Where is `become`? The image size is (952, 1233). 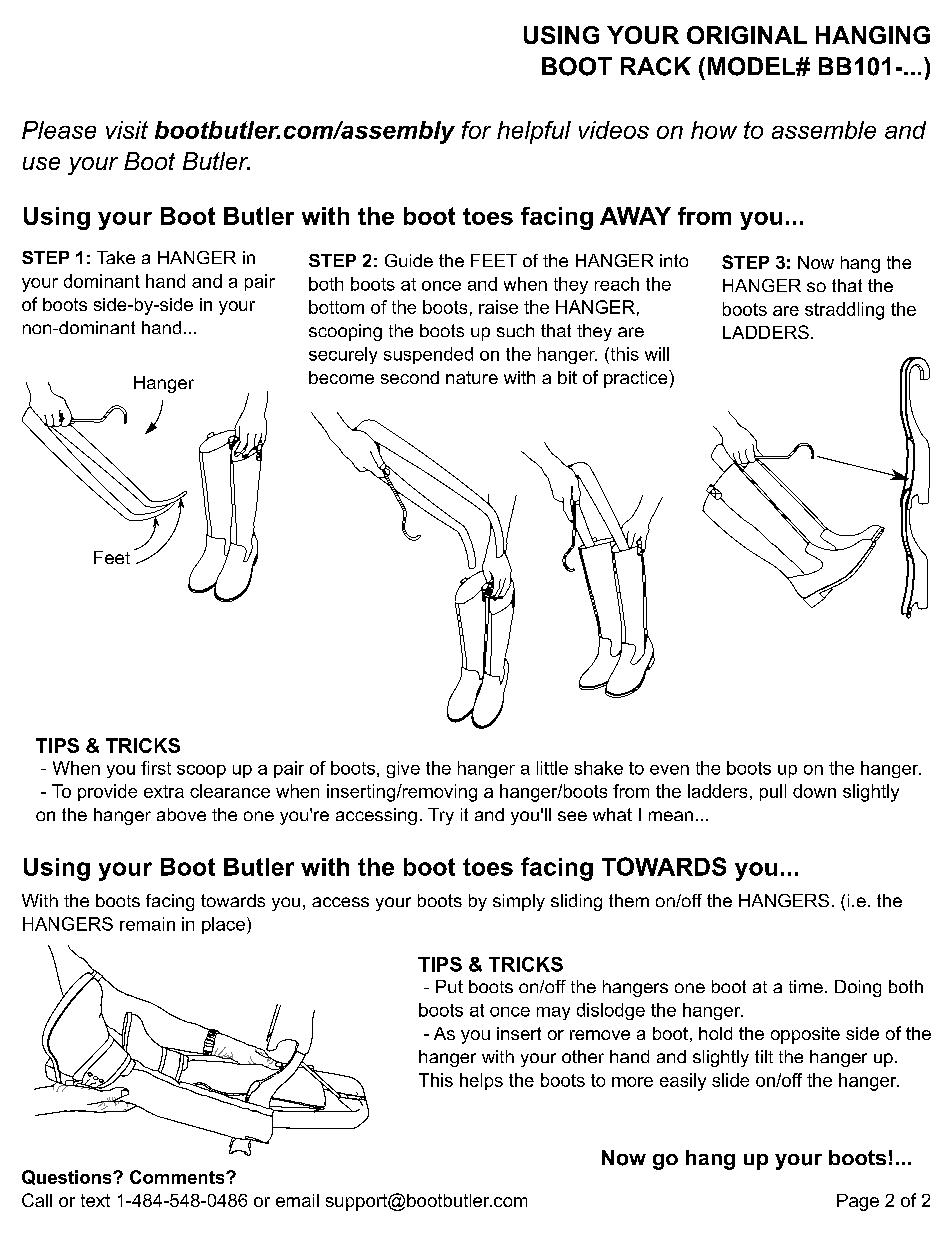 become is located at coordinates (341, 377).
